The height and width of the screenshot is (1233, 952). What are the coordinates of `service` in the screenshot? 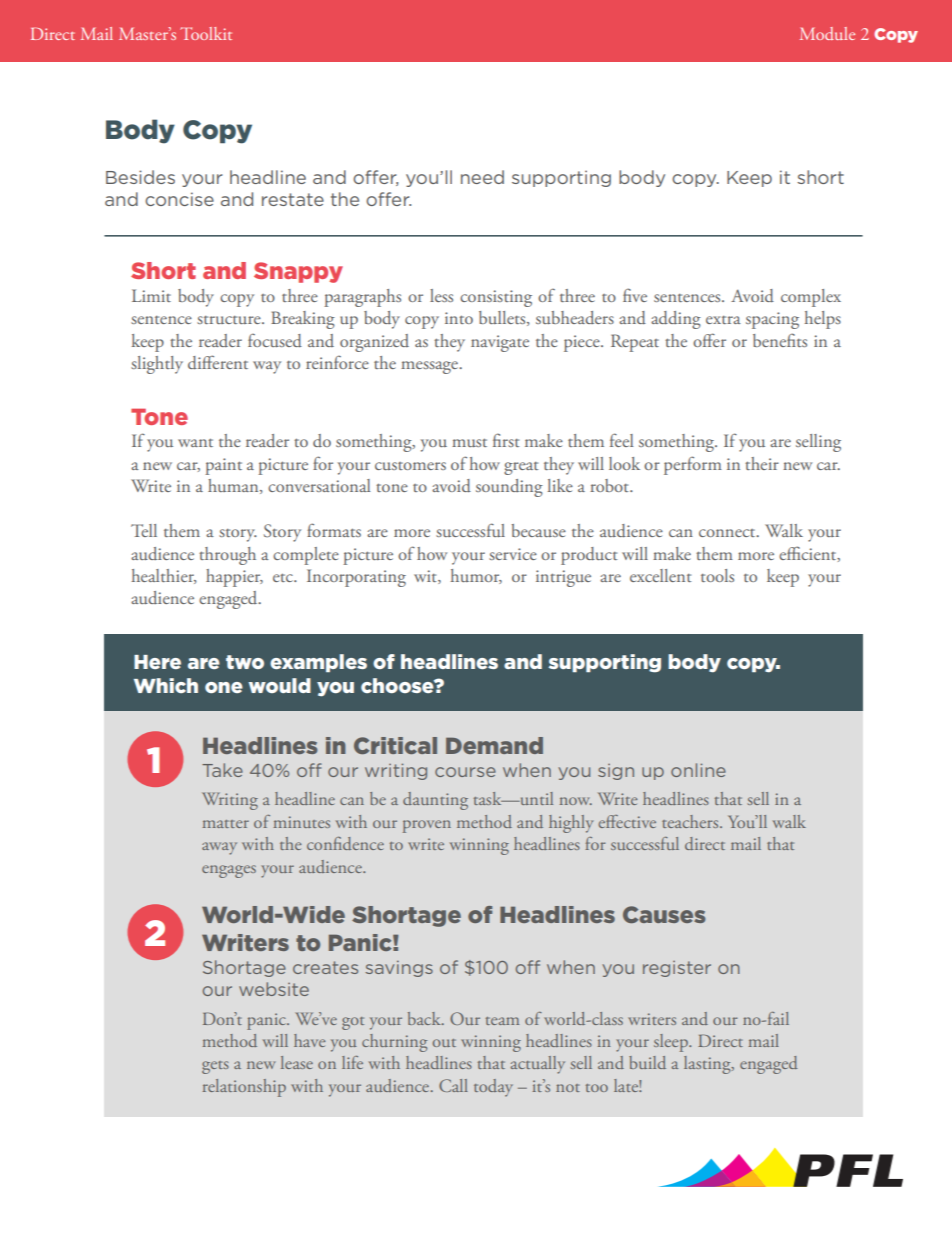 It's located at (513, 554).
